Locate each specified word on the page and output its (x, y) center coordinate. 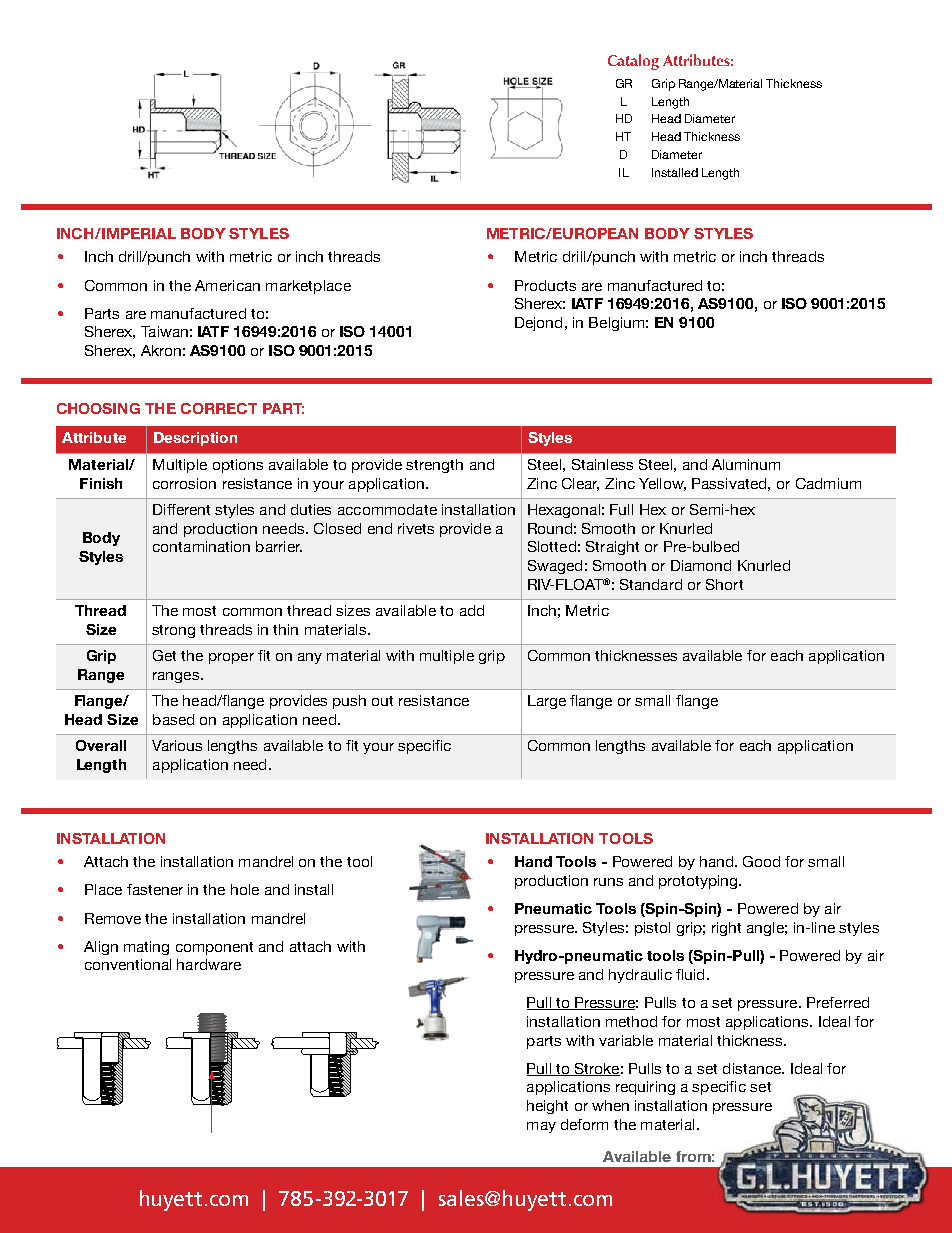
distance (753, 1068)
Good (761, 861)
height (547, 1107)
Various (177, 745)
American (227, 285)
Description (195, 439)
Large (547, 702)
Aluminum (746, 464)
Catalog (633, 62)
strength (434, 466)
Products (545, 285)
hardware (209, 964)
